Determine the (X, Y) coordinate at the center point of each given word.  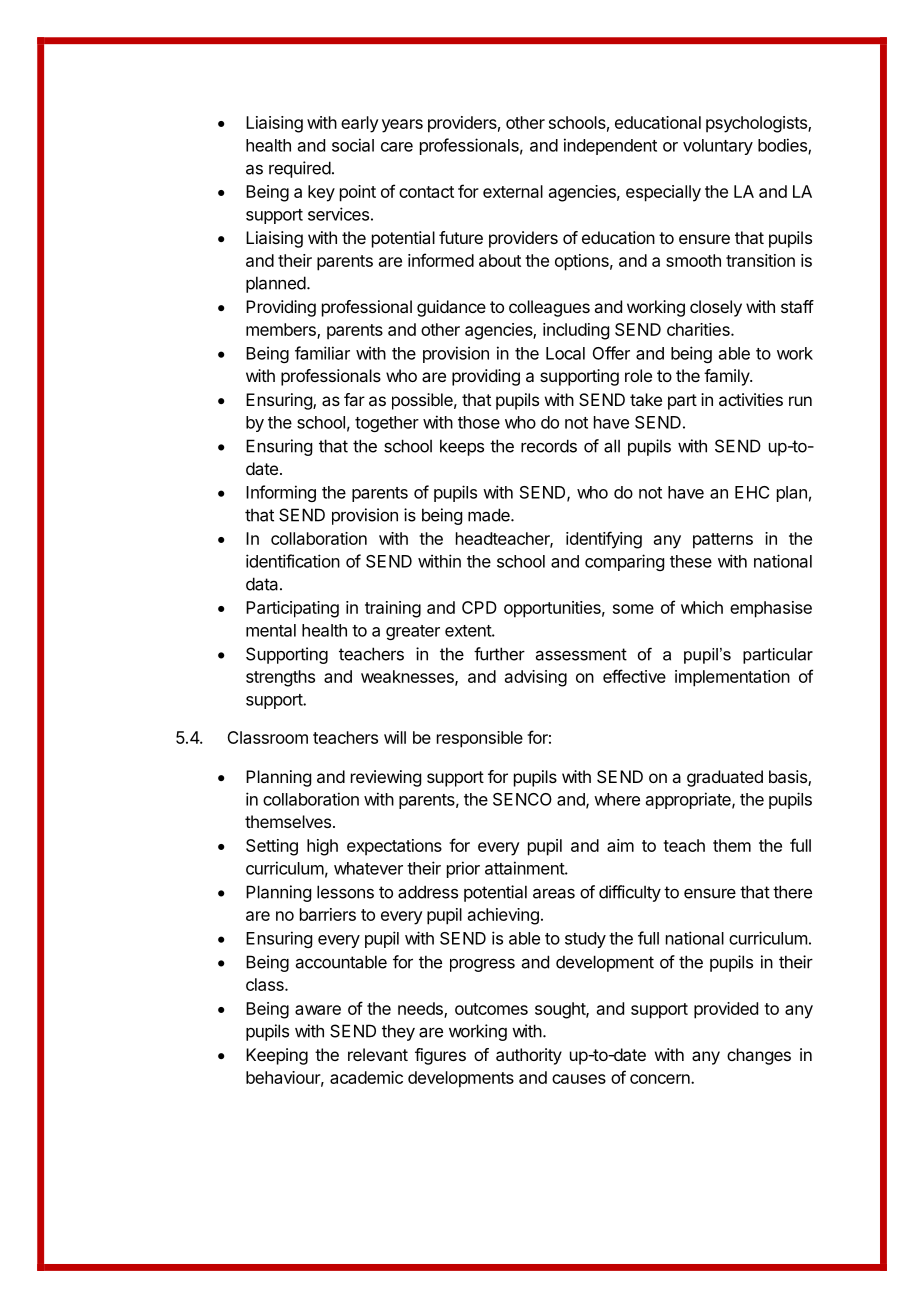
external (513, 191)
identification (293, 561)
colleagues (549, 308)
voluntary (718, 147)
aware (318, 1010)
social (353, 145)
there (792, 892)
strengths (280, 678)
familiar (322, 353)
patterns (723, 541)
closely (716, 308)
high (322, 847)
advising (536, 678)
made (490, 515)
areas (554, 893)
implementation (732, 678)
